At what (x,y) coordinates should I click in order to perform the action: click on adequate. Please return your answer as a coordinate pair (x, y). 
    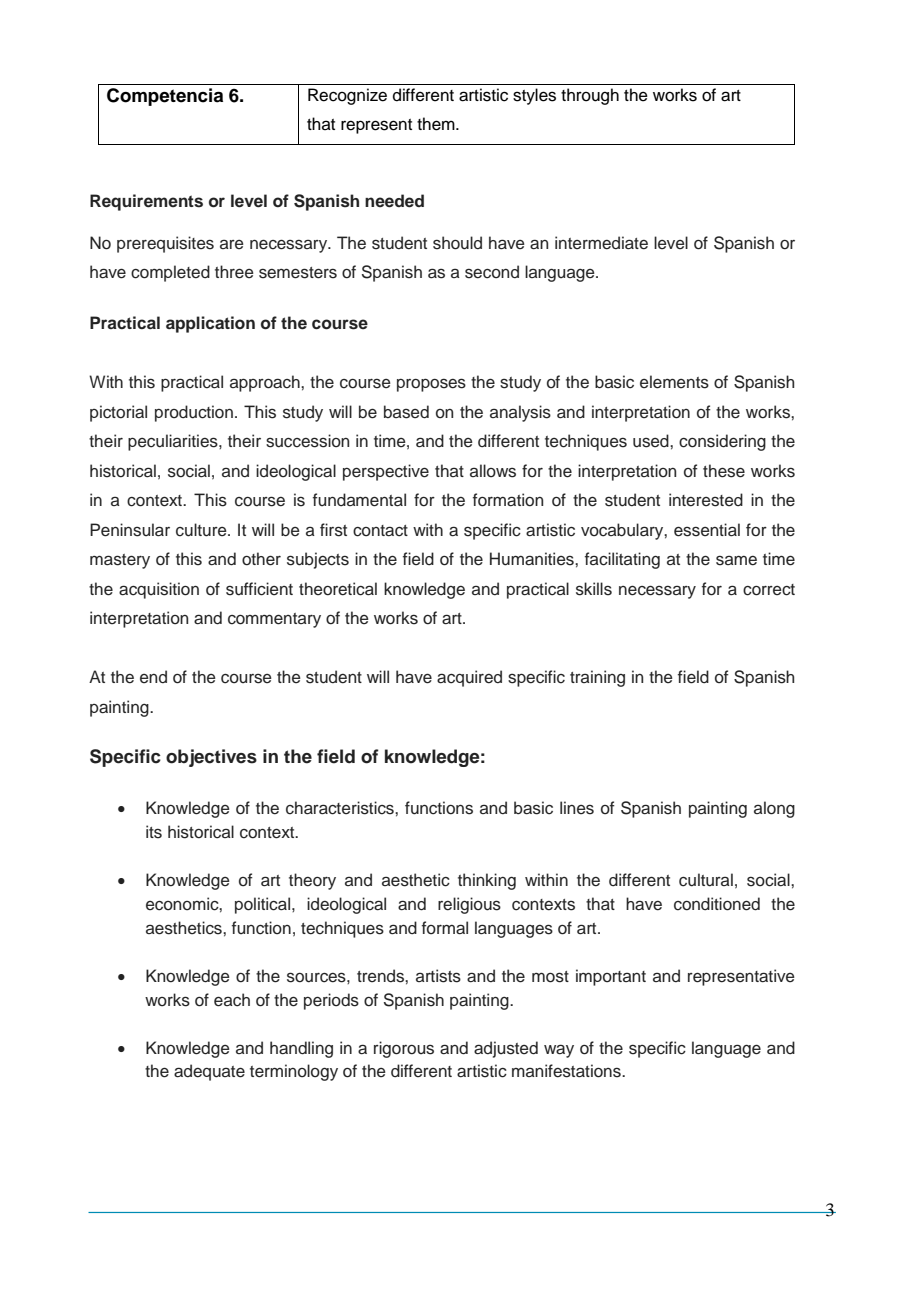
    Looking at the image, I should click on (209, 1072).
